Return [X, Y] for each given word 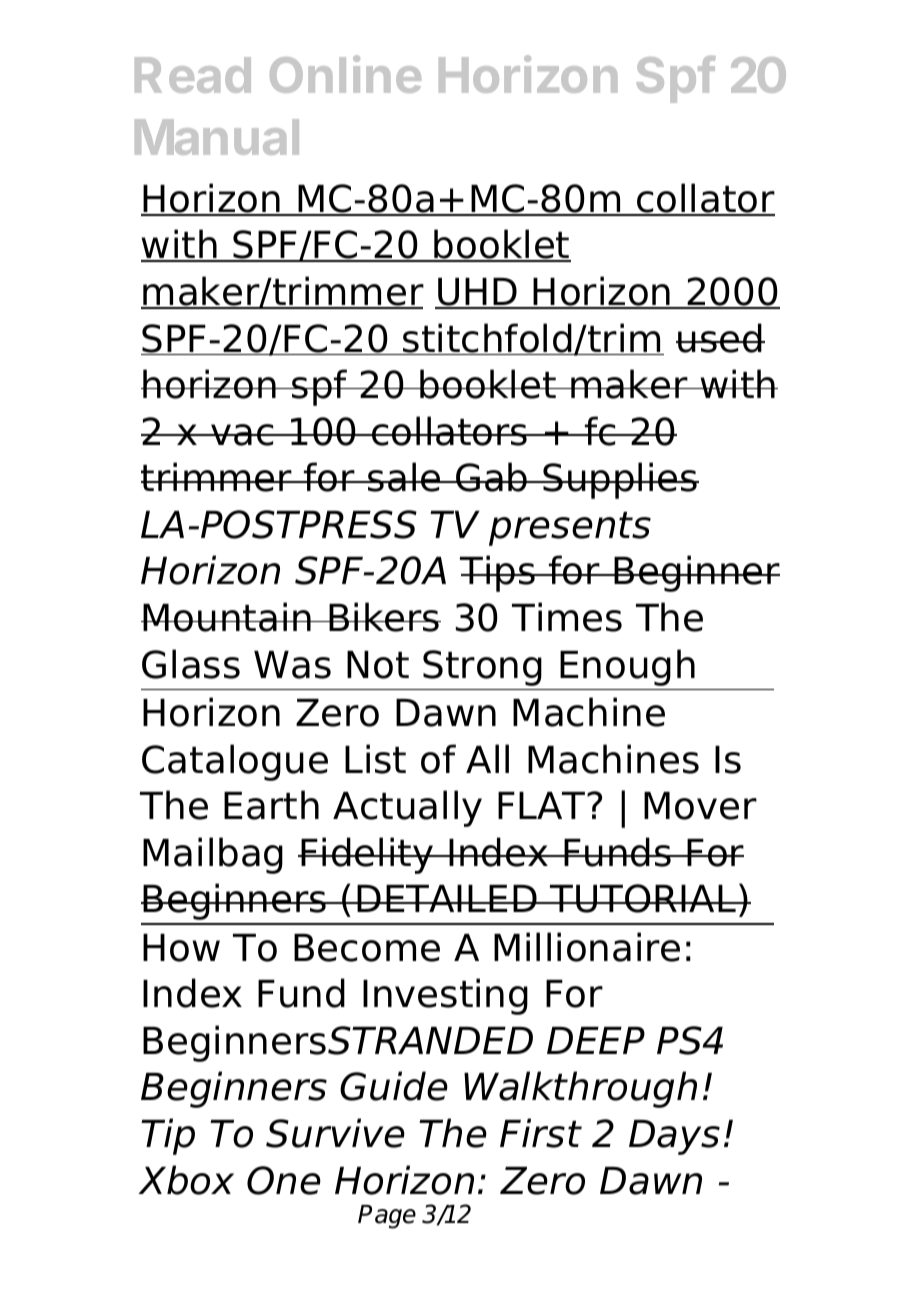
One [284, 1180]
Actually [407, 808]
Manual [217, 137]
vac [242, 435]
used [720, 338]
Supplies [620, 480]
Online [345, 74]
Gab [492, 477]
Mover [700, 806]
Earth [271, 805]
